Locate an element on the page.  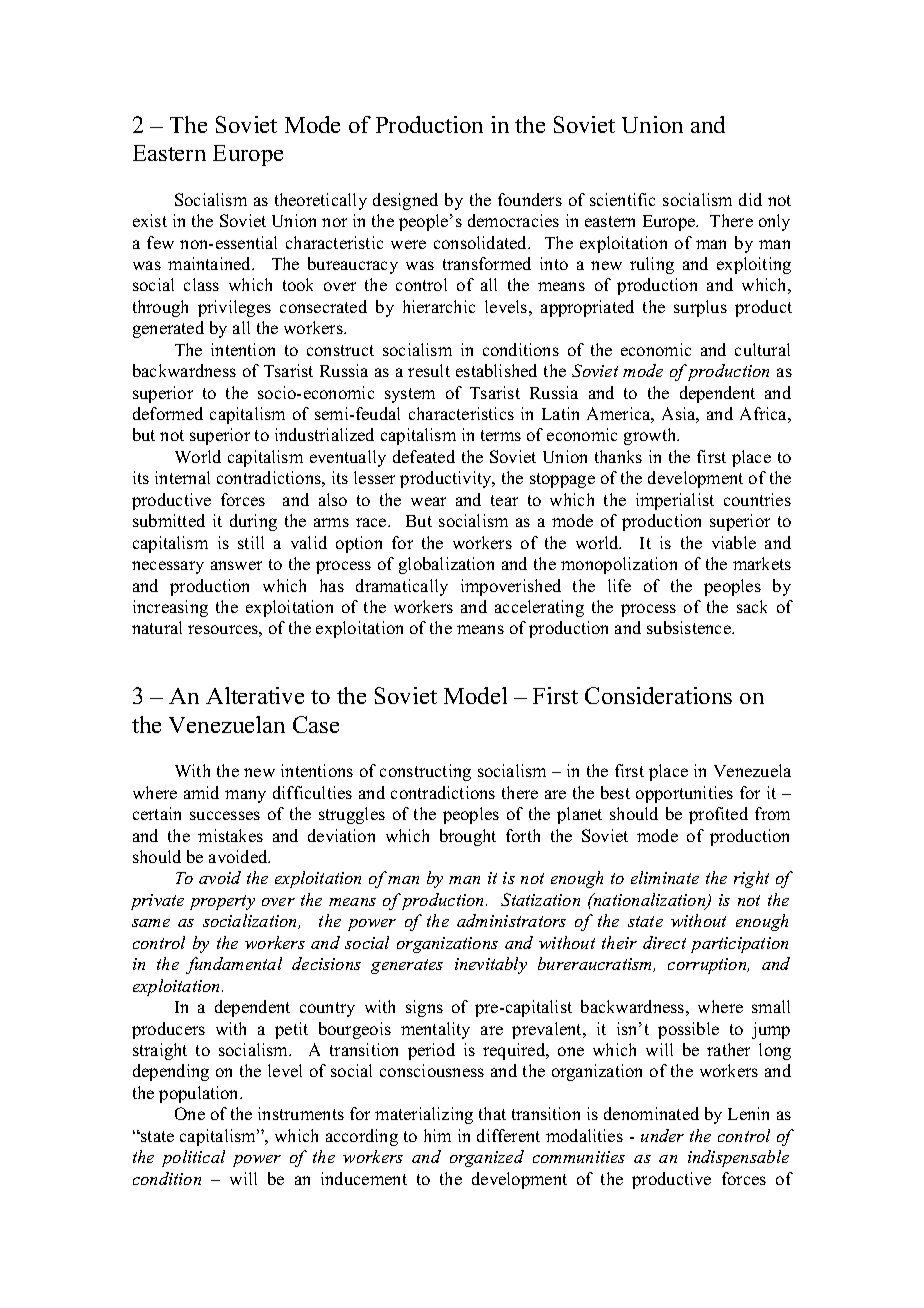
globalization is located at coordinates (446, 565).
